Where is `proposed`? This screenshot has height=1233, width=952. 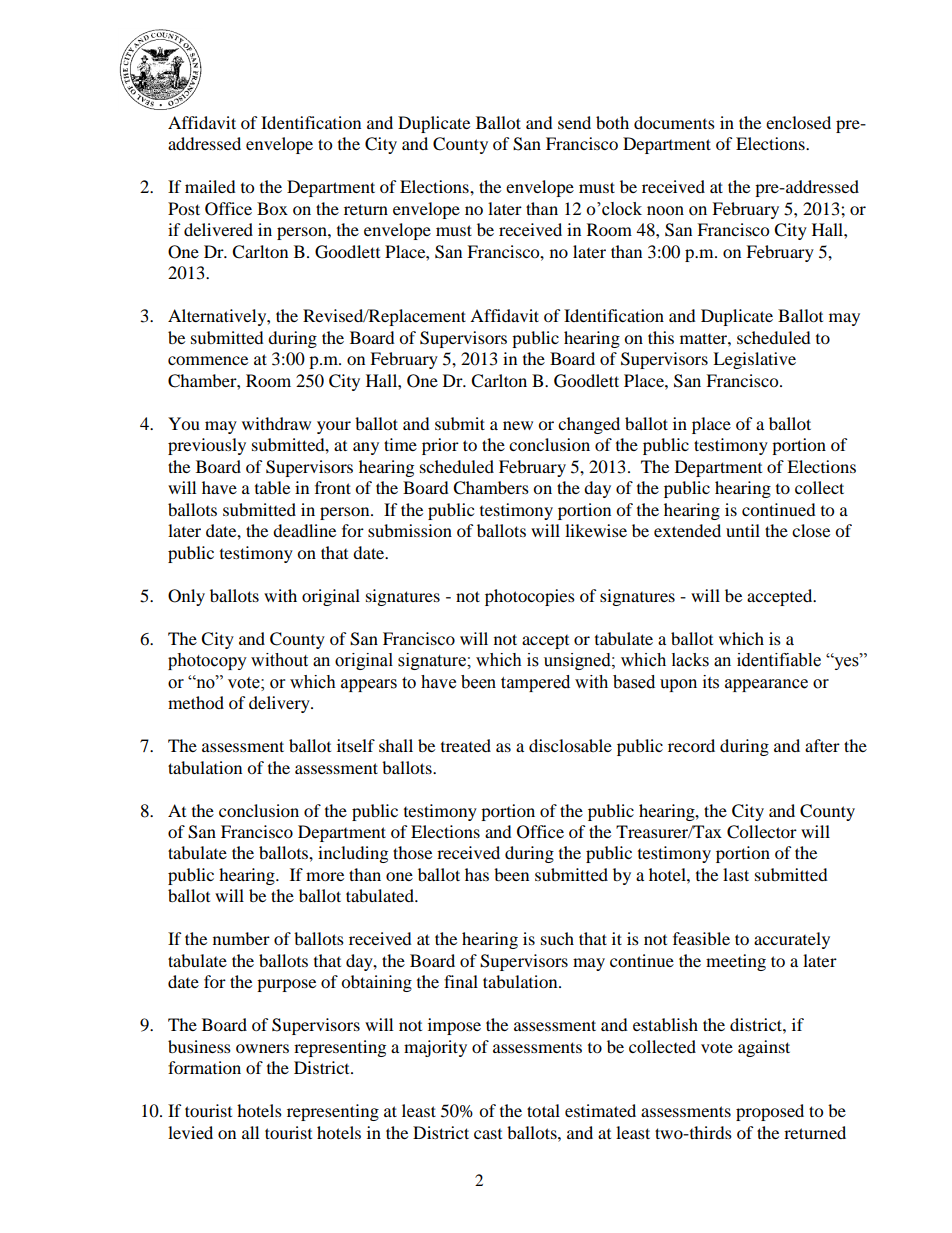
proposed is located at coordinates (770, 1112).
